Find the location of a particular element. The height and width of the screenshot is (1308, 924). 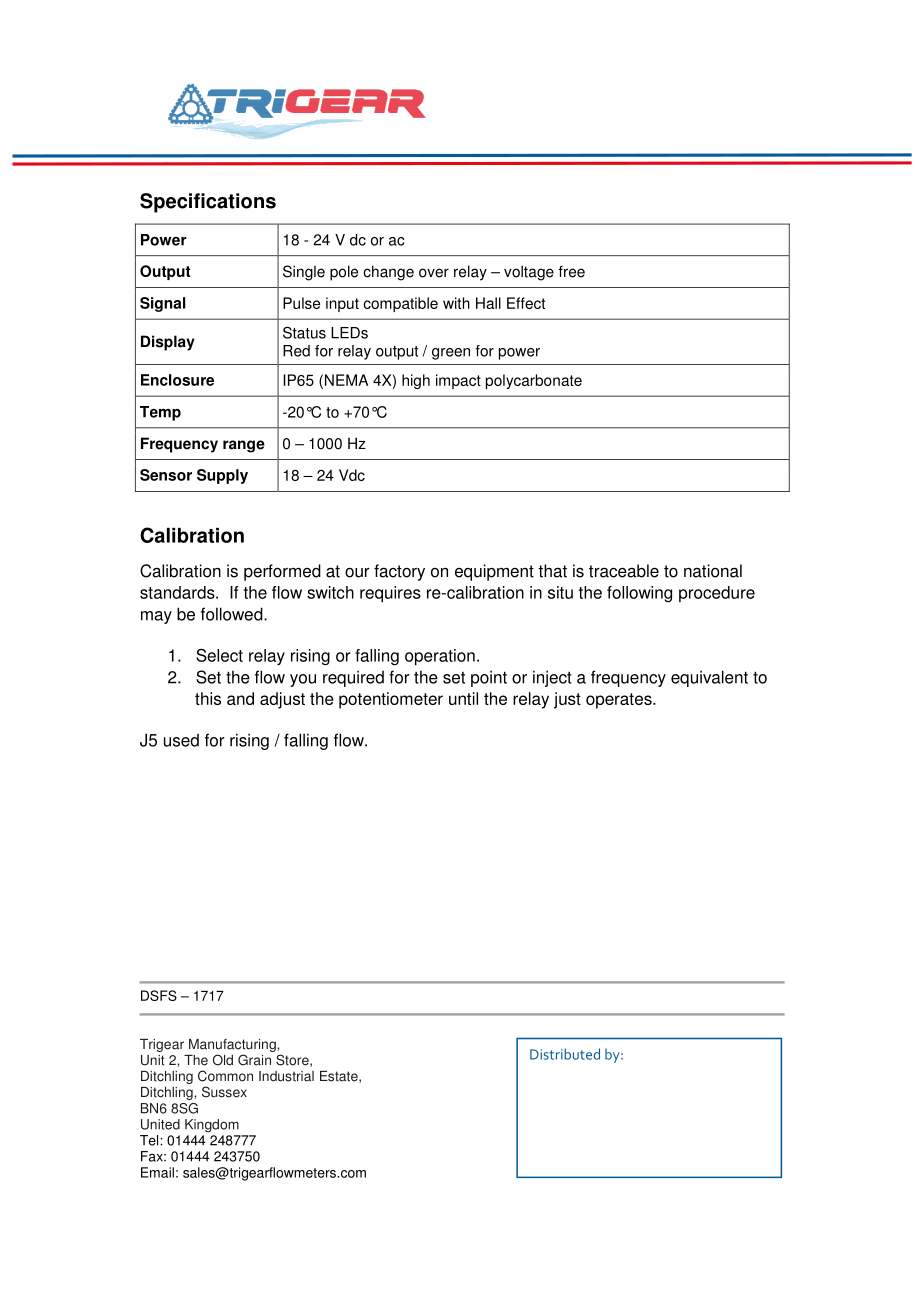

this is located at coordinates (208, 698).
